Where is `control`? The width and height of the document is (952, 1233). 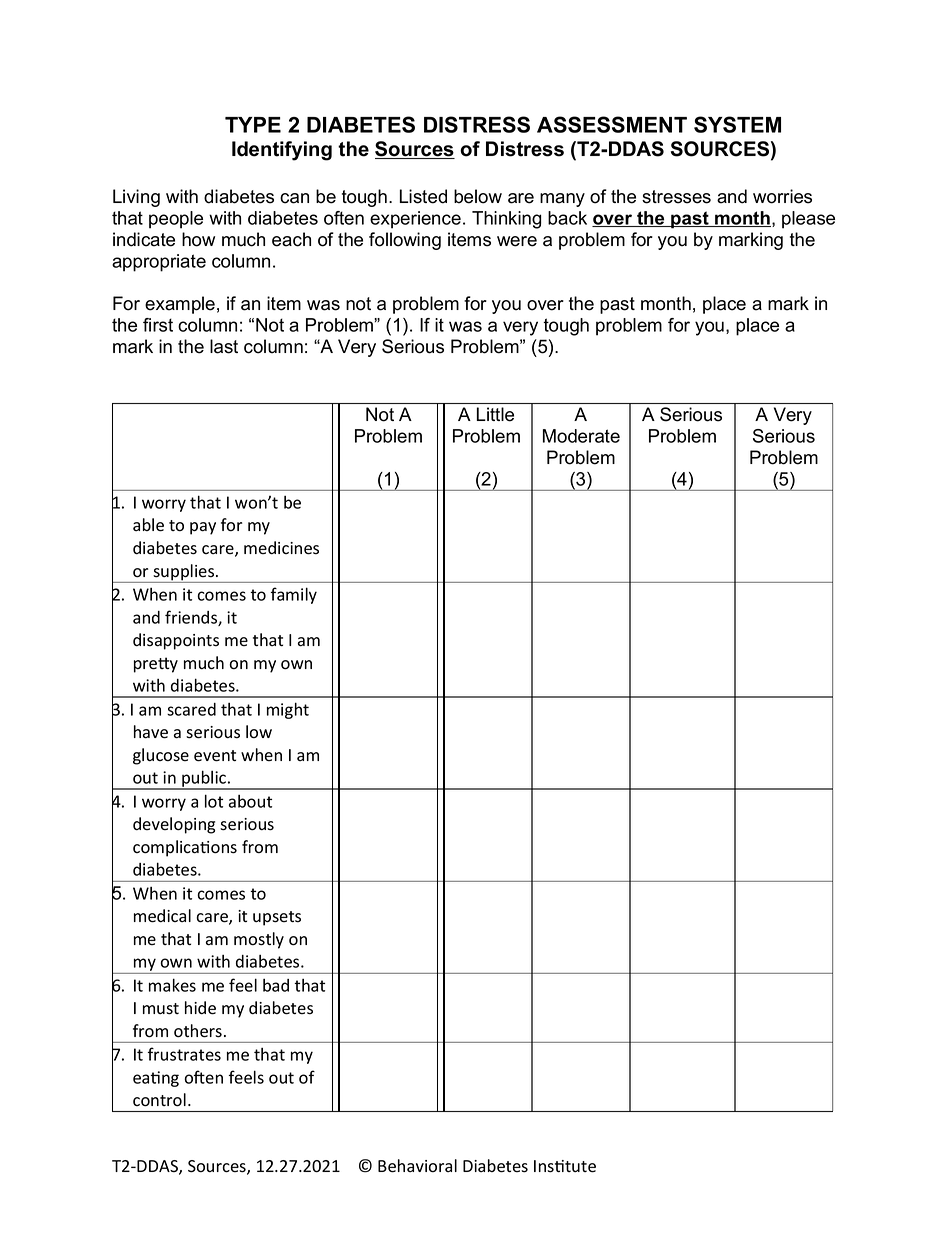 control is located at coordinates (159, 1100).
